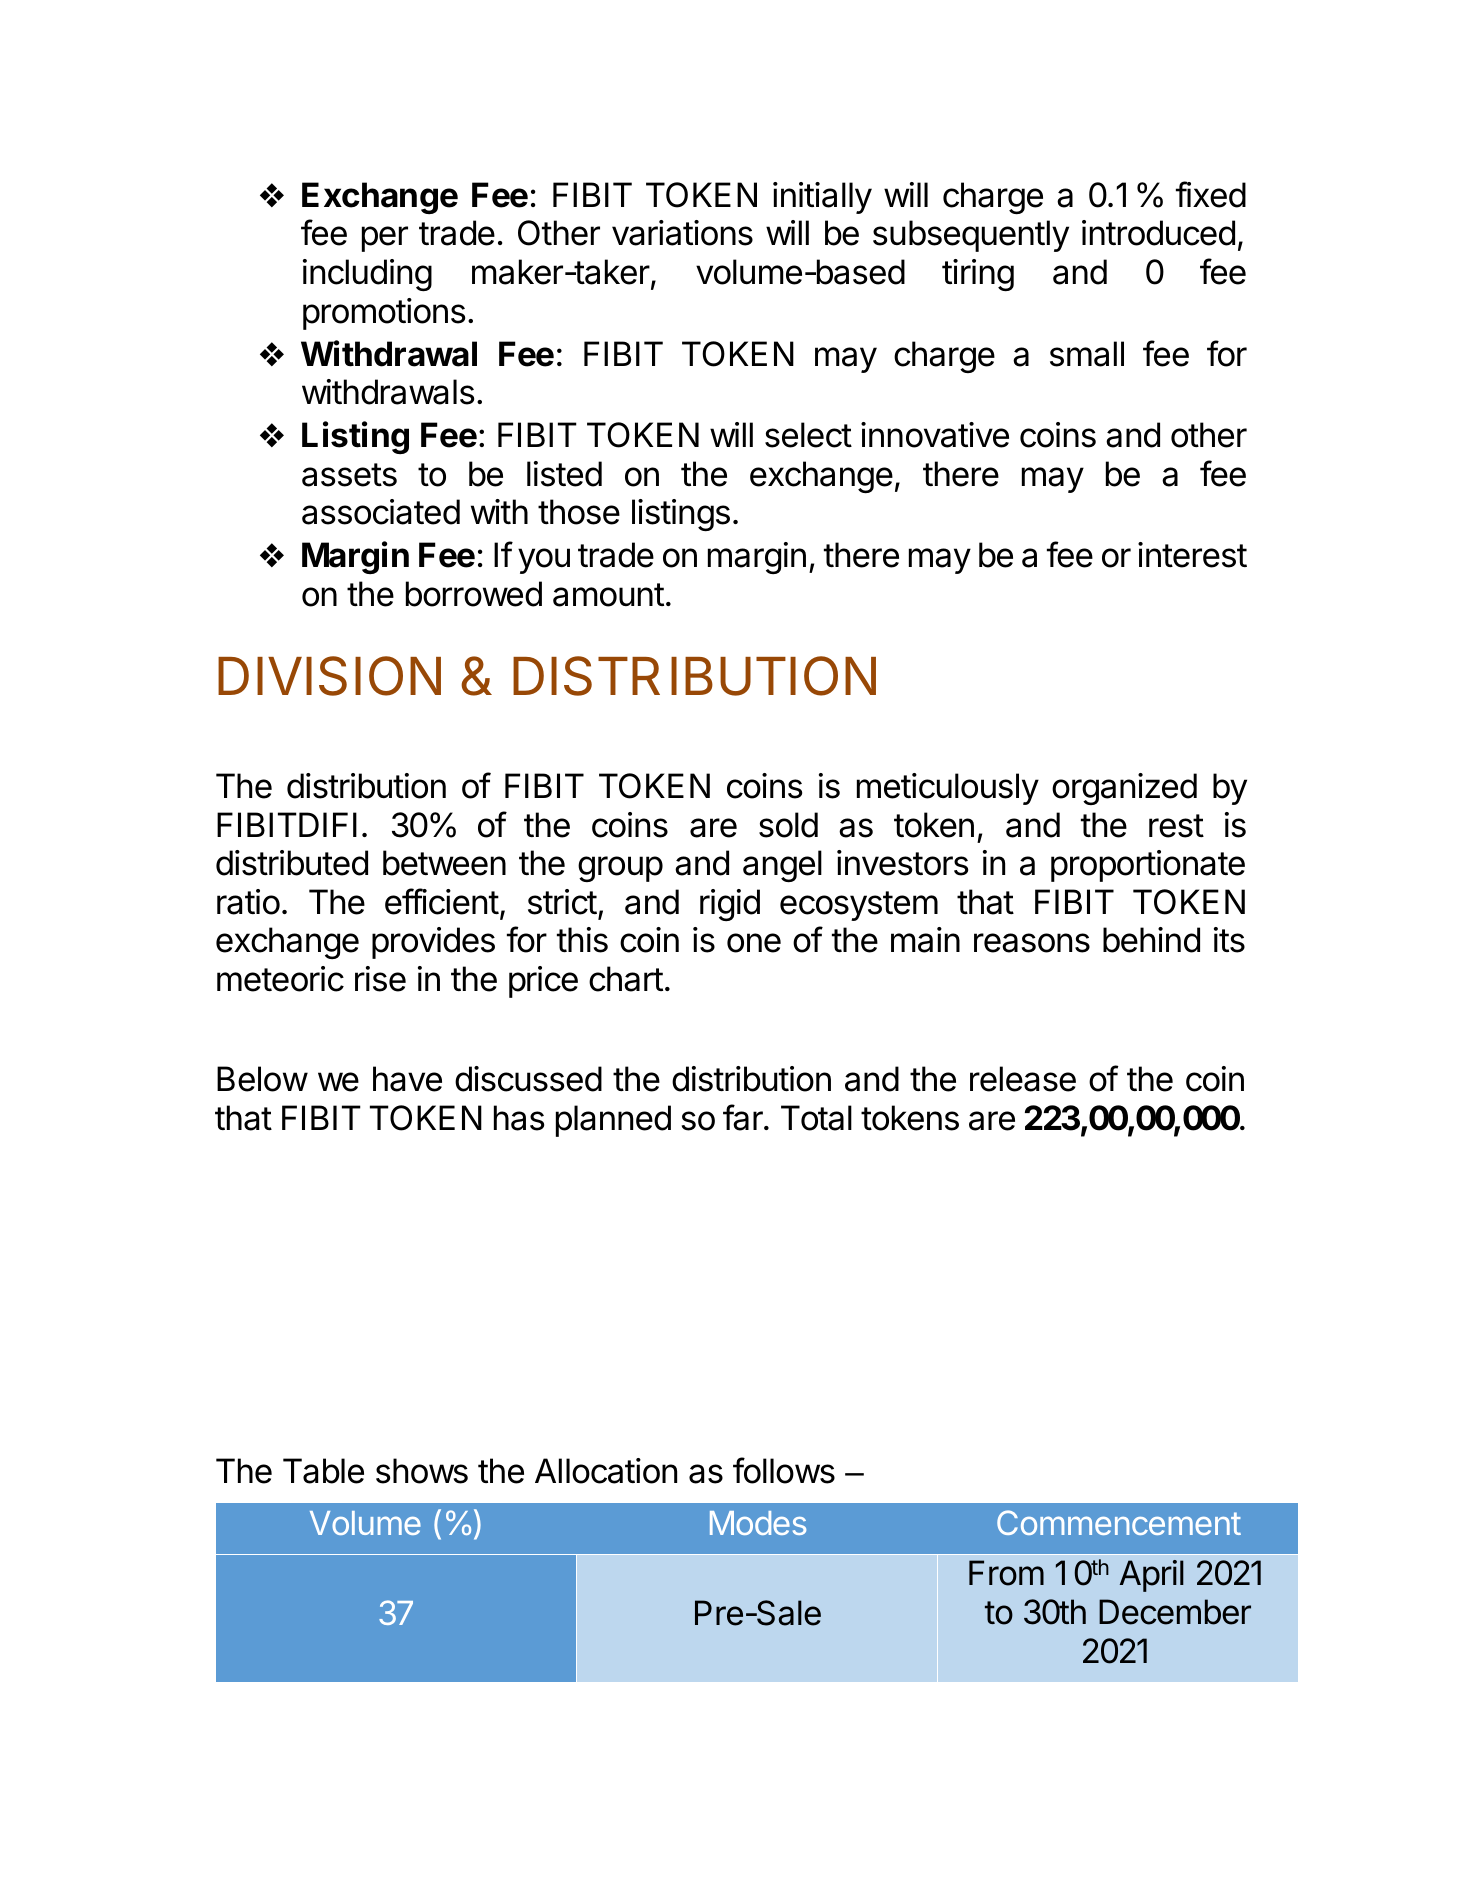  What do you see at coordinates (730, 905) in the screenshot?
I see `rigid` at bounding box center [730, 905].
